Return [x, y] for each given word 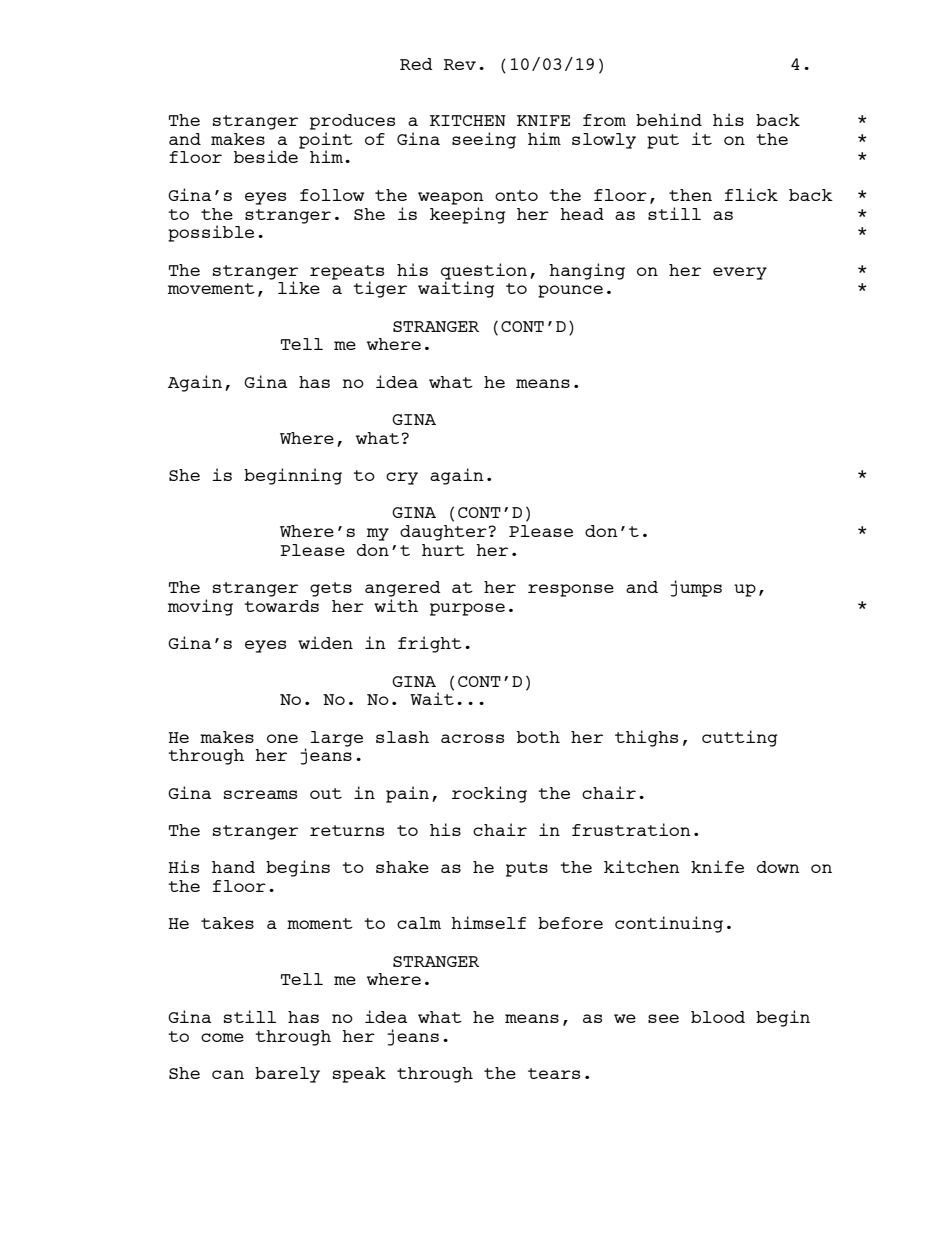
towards [281, 606]
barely [287, 1075]
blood [718, 1017]
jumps [696, 588]
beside [267, 155]
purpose [467, 609]
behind [669, 119]
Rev [460, 64]
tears [554, 1073]
